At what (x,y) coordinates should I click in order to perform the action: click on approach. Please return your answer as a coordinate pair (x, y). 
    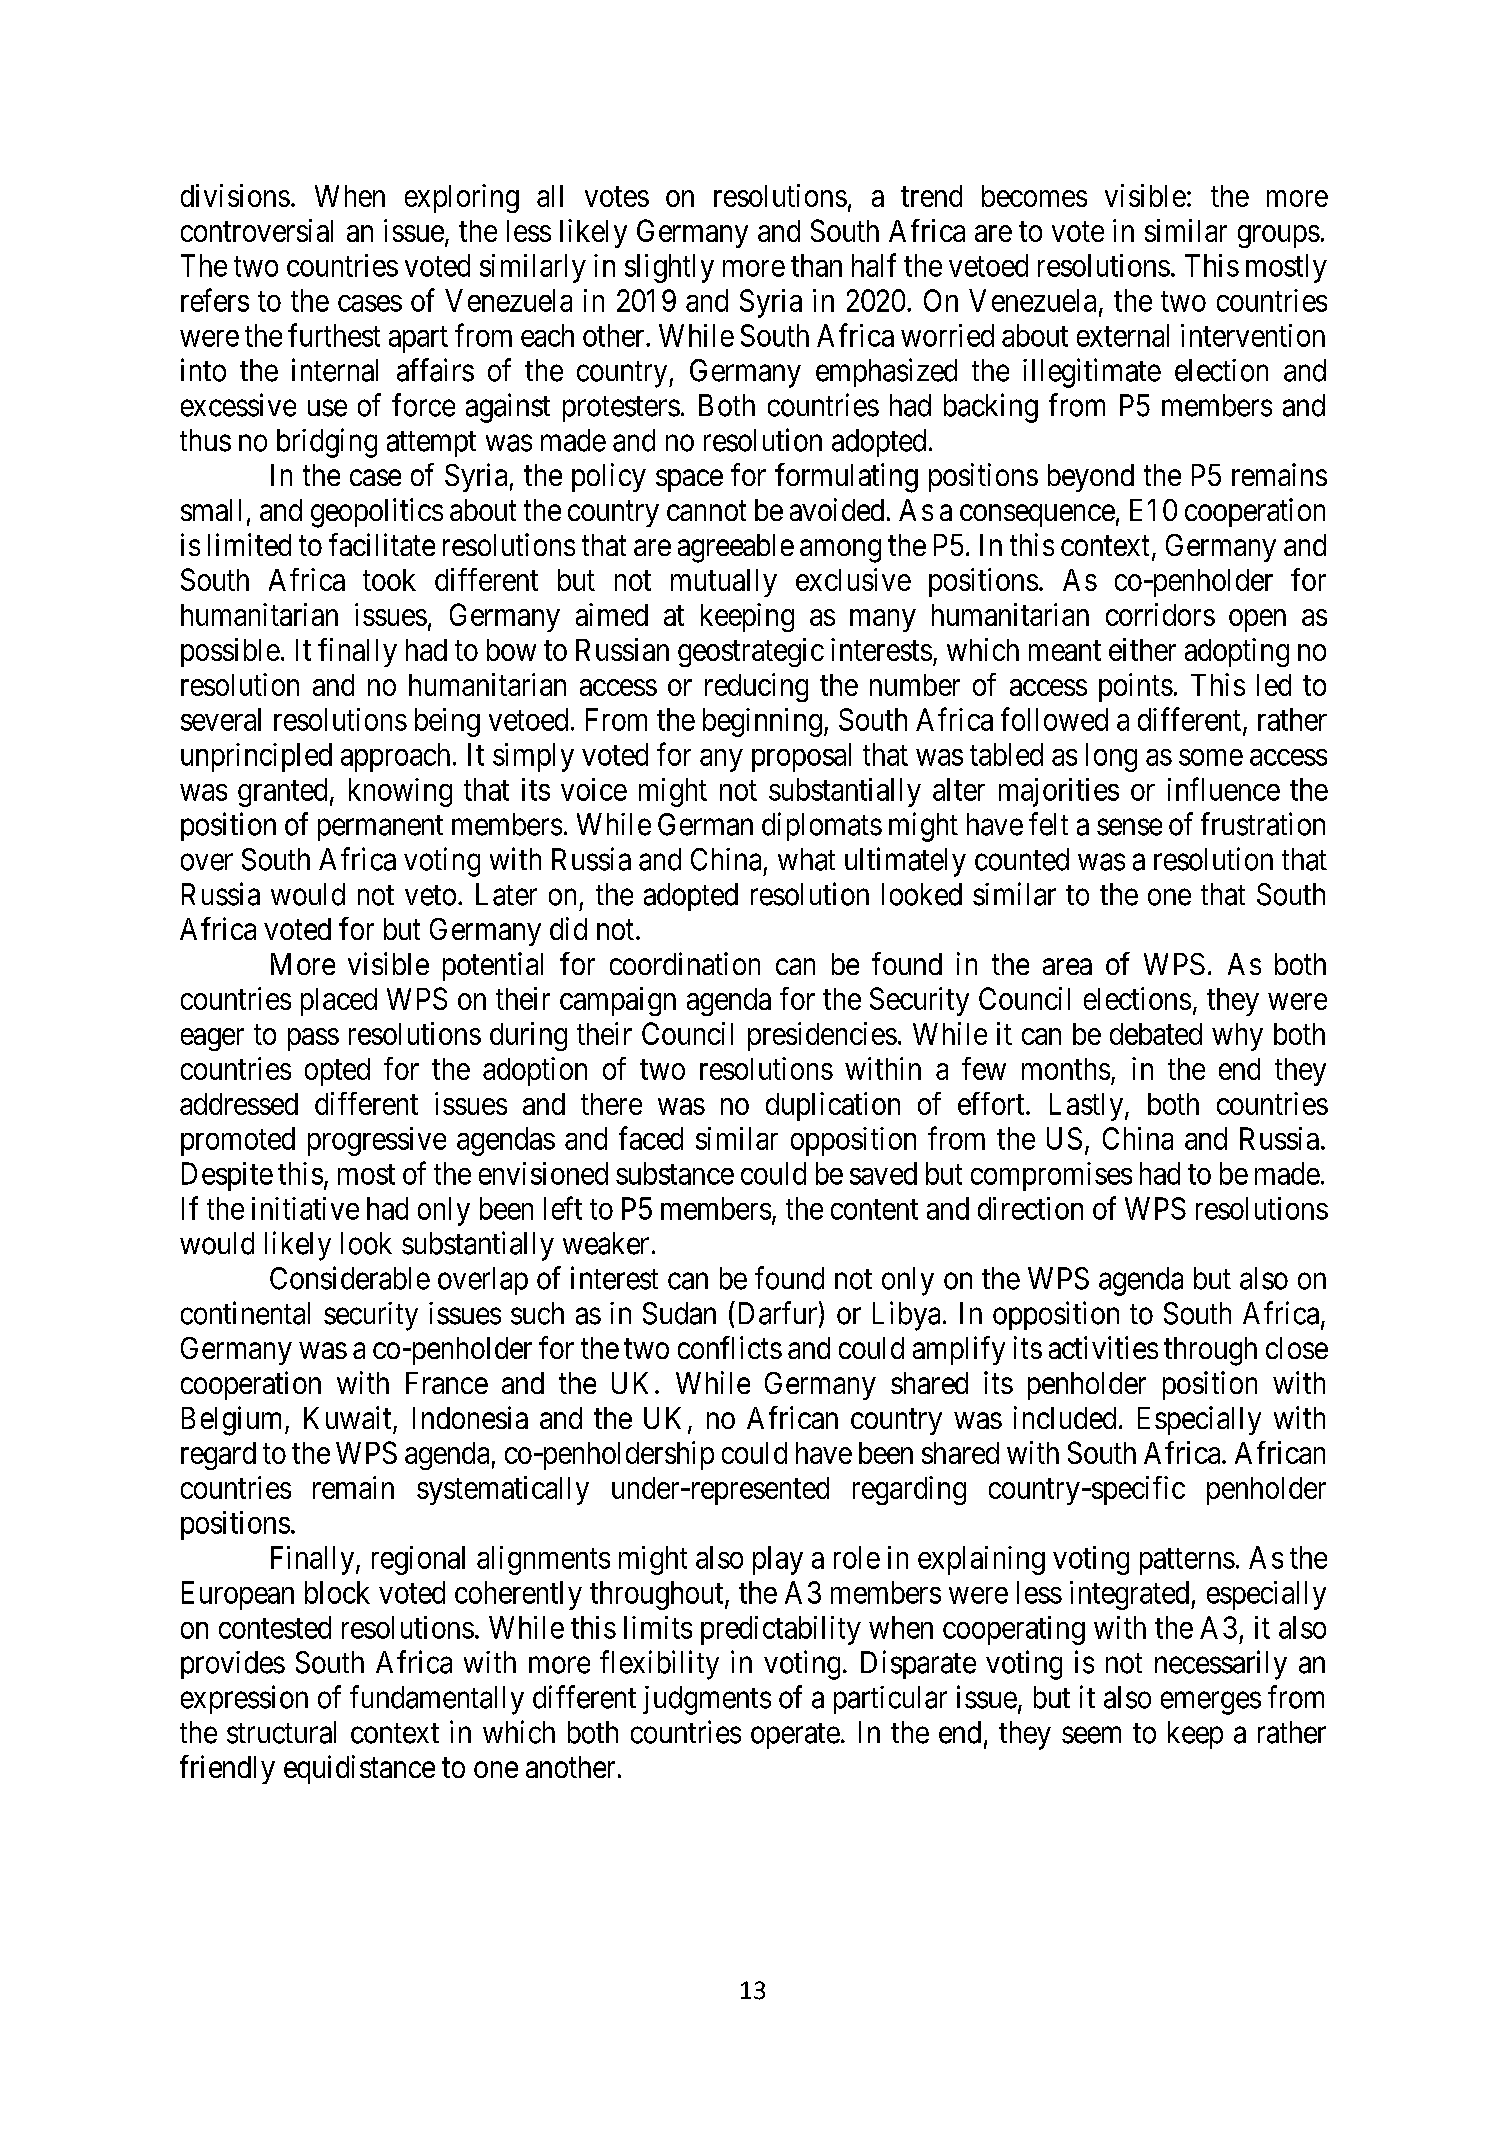
    Looking at the image, I should click on (395, 757).
